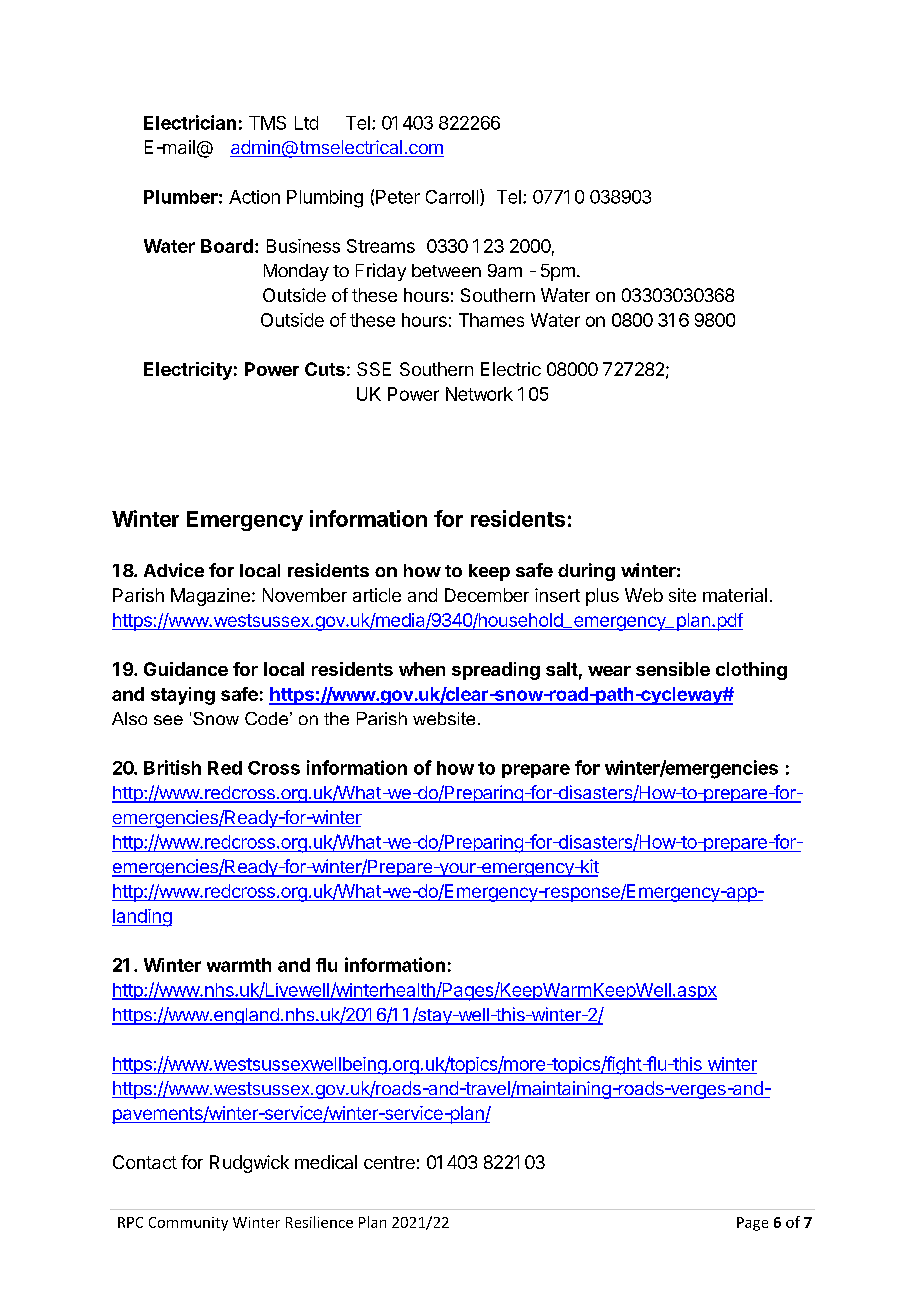  What do you see at coordinates (254, 197) in the page?
I see `Action` at bounding box center [254, 197].
